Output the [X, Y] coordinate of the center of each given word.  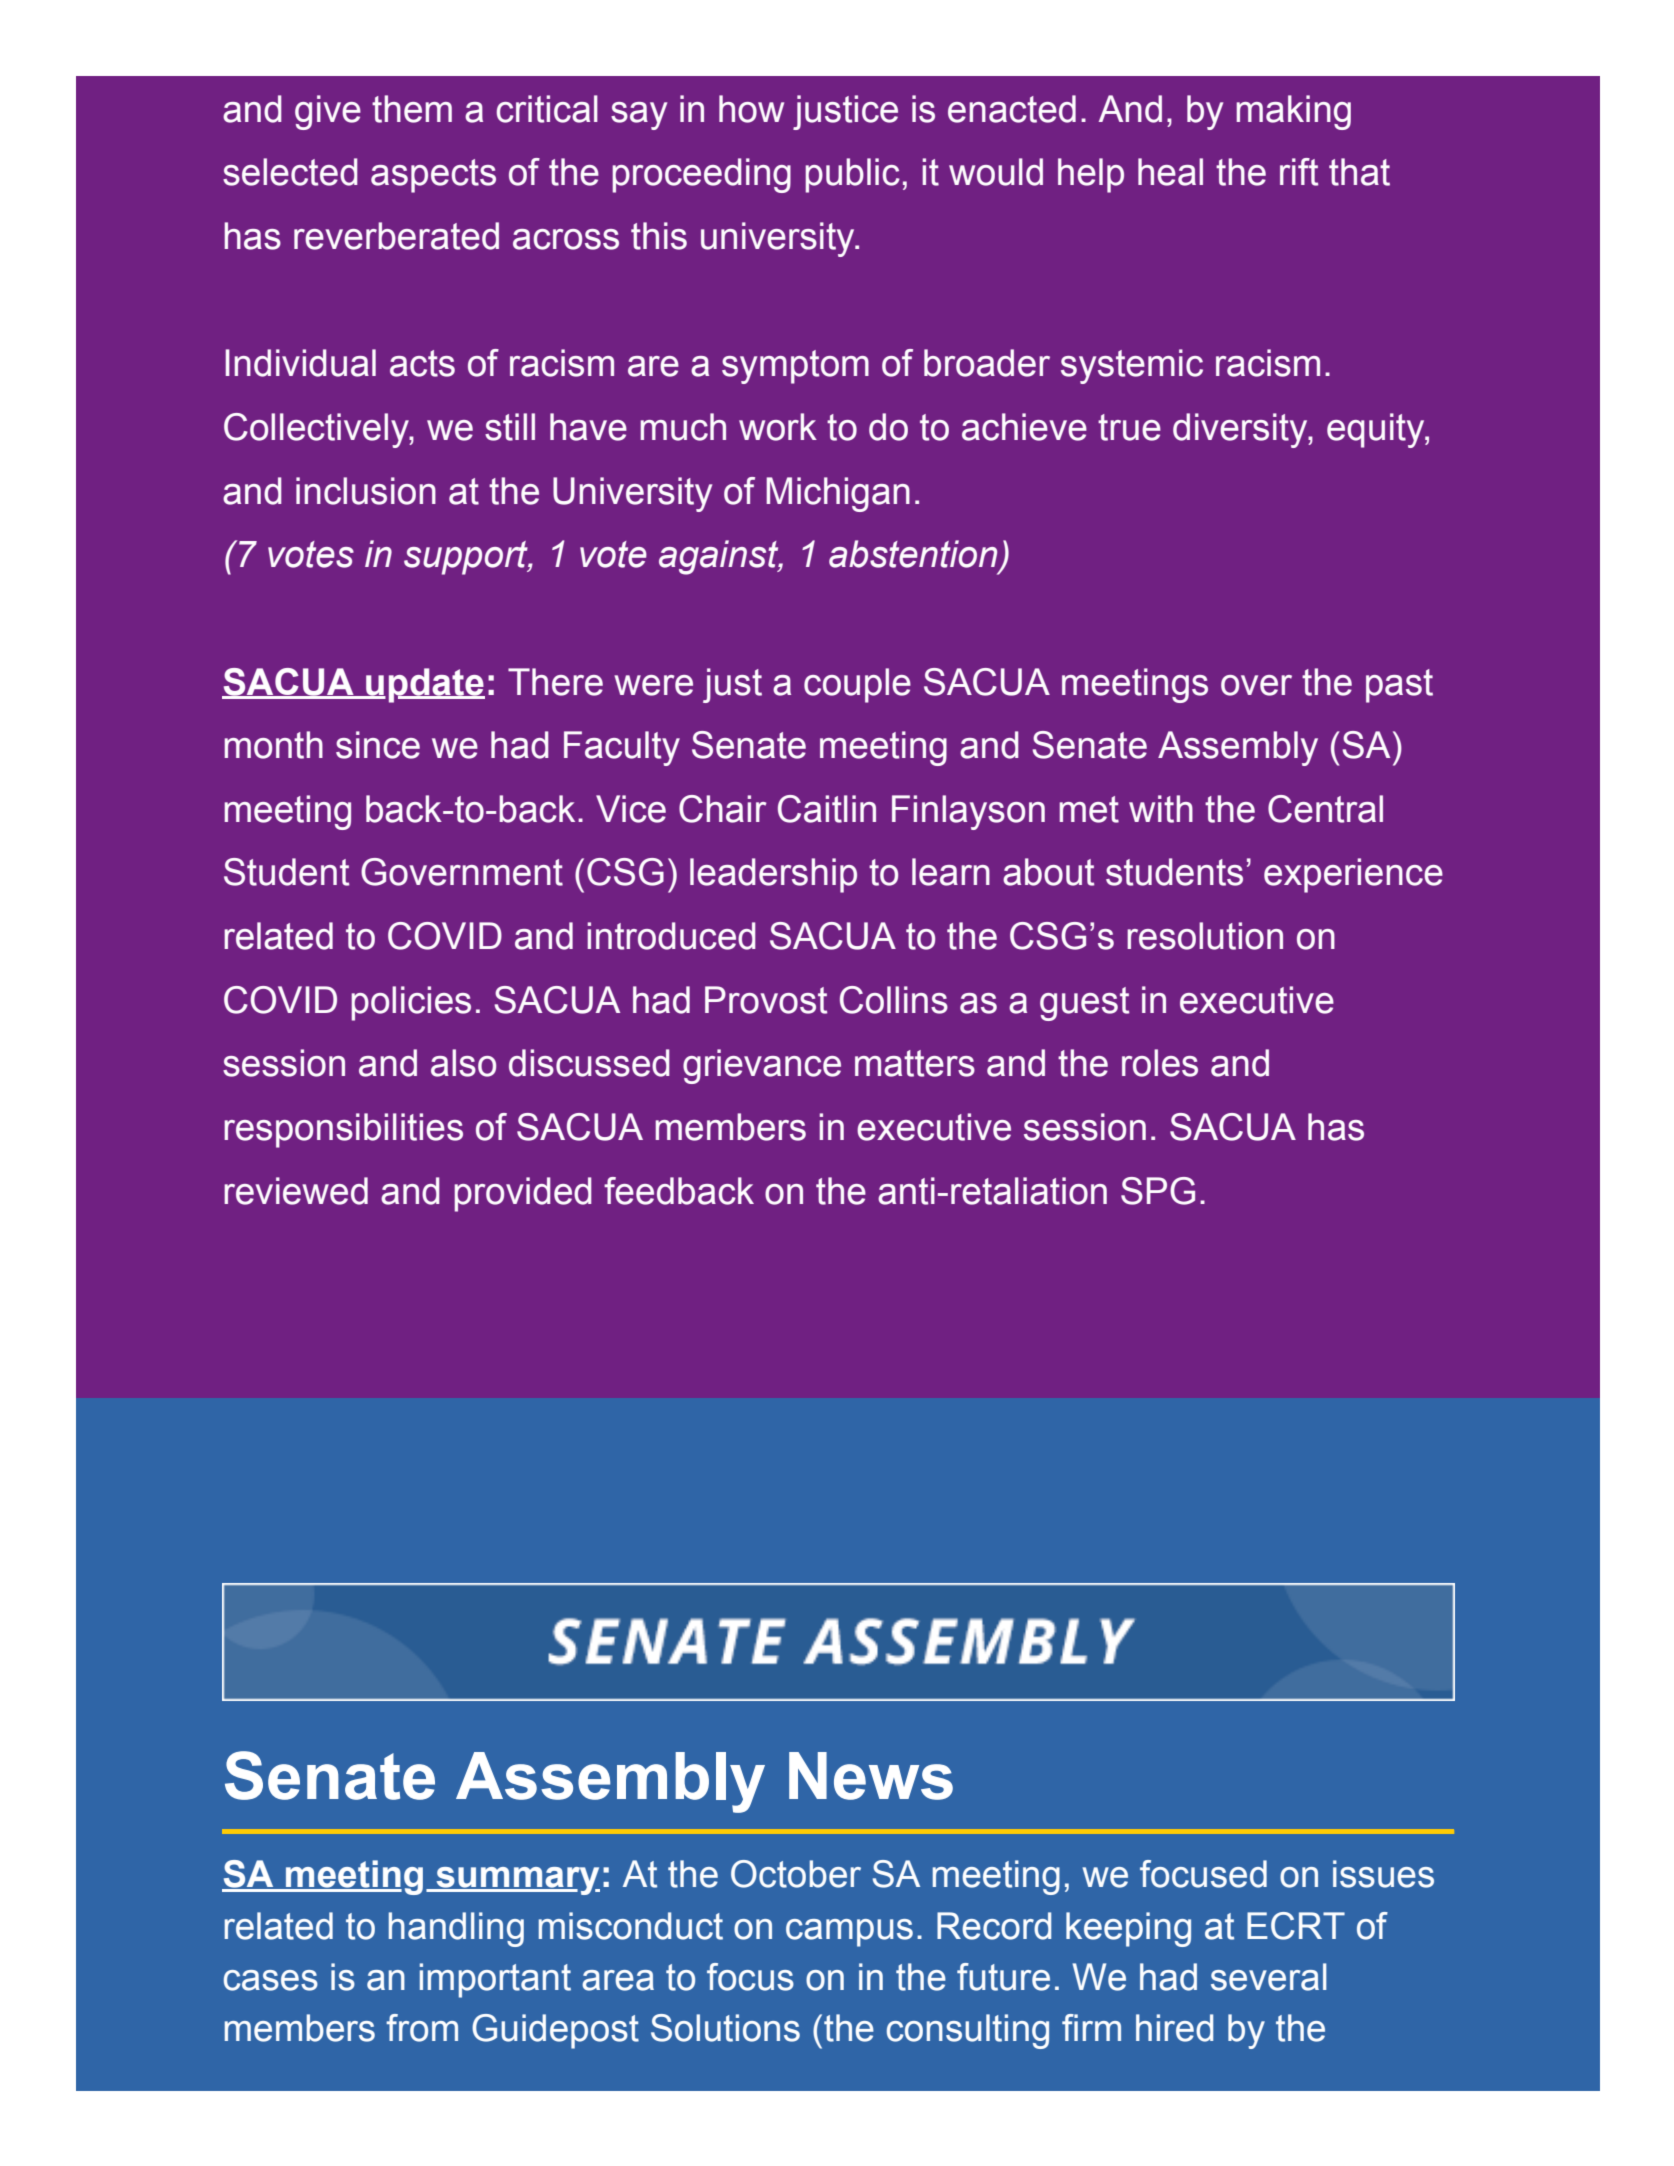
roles [1160, 1063]
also [463, 1063]
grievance [762, 1066]
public [852, 175]
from [422, 2028]
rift [1299, 172]
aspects [433, 176]
